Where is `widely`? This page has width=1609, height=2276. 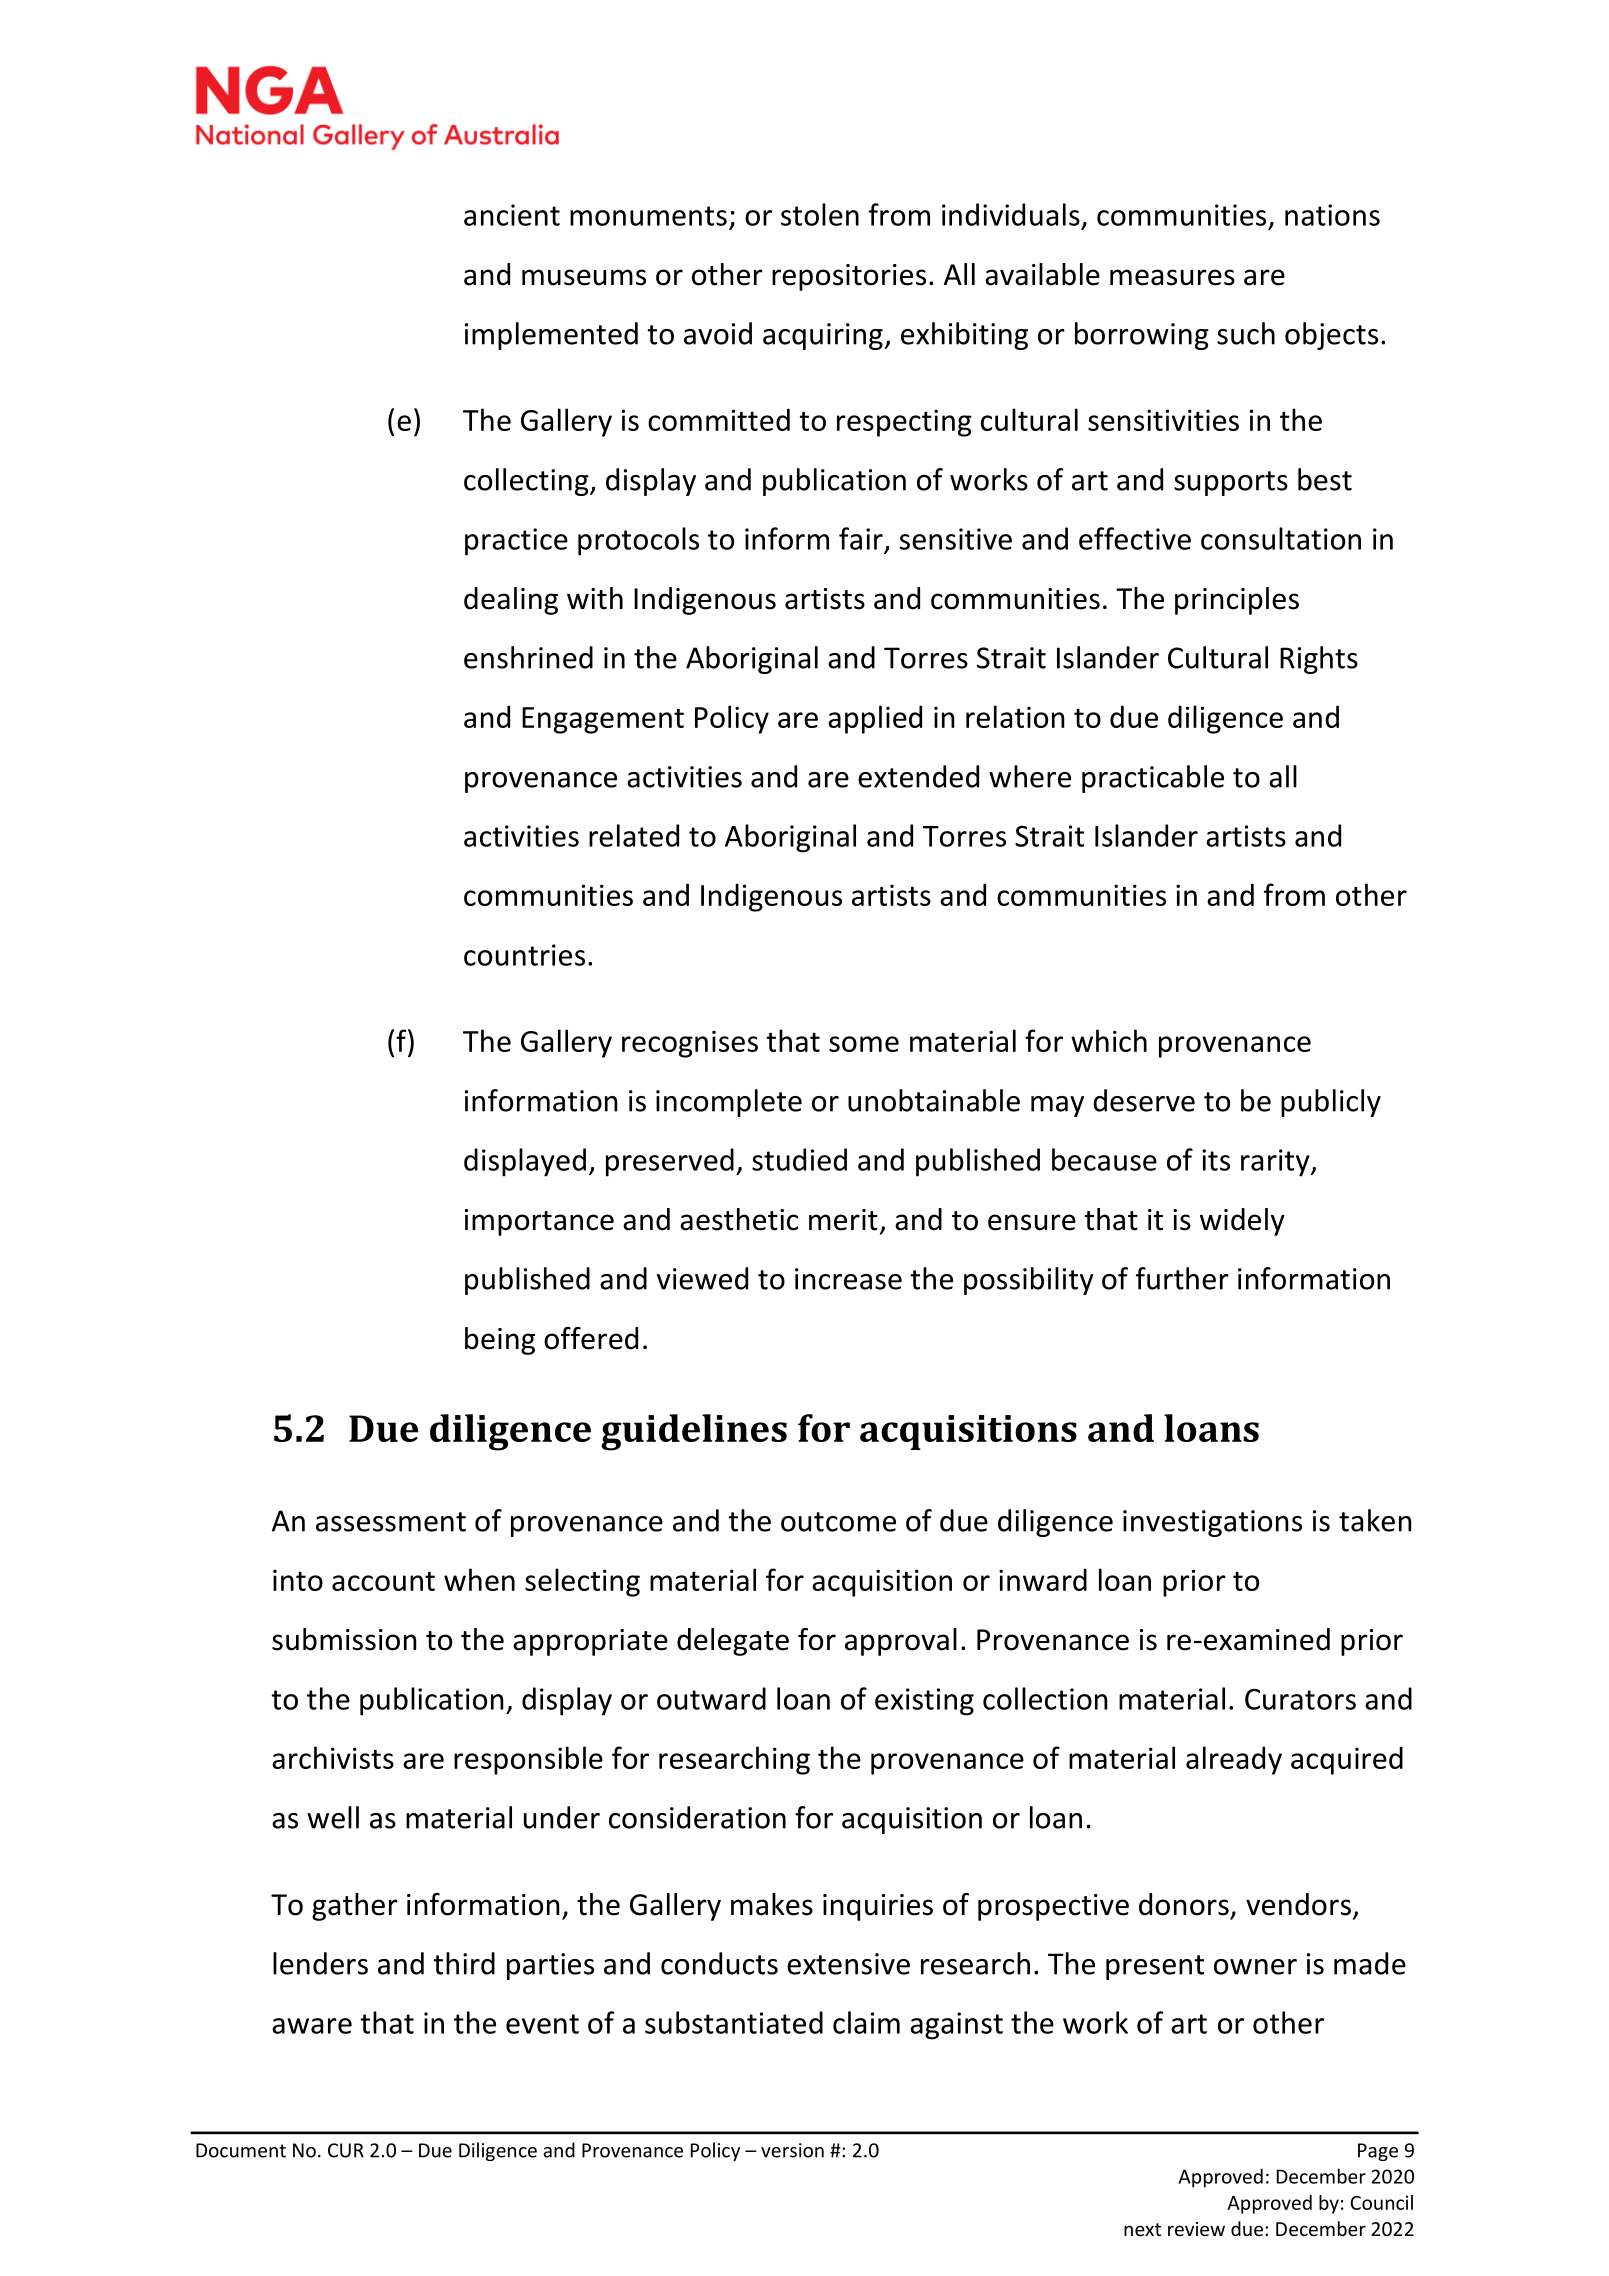 widely is located at coordinates (1242, 1222).
